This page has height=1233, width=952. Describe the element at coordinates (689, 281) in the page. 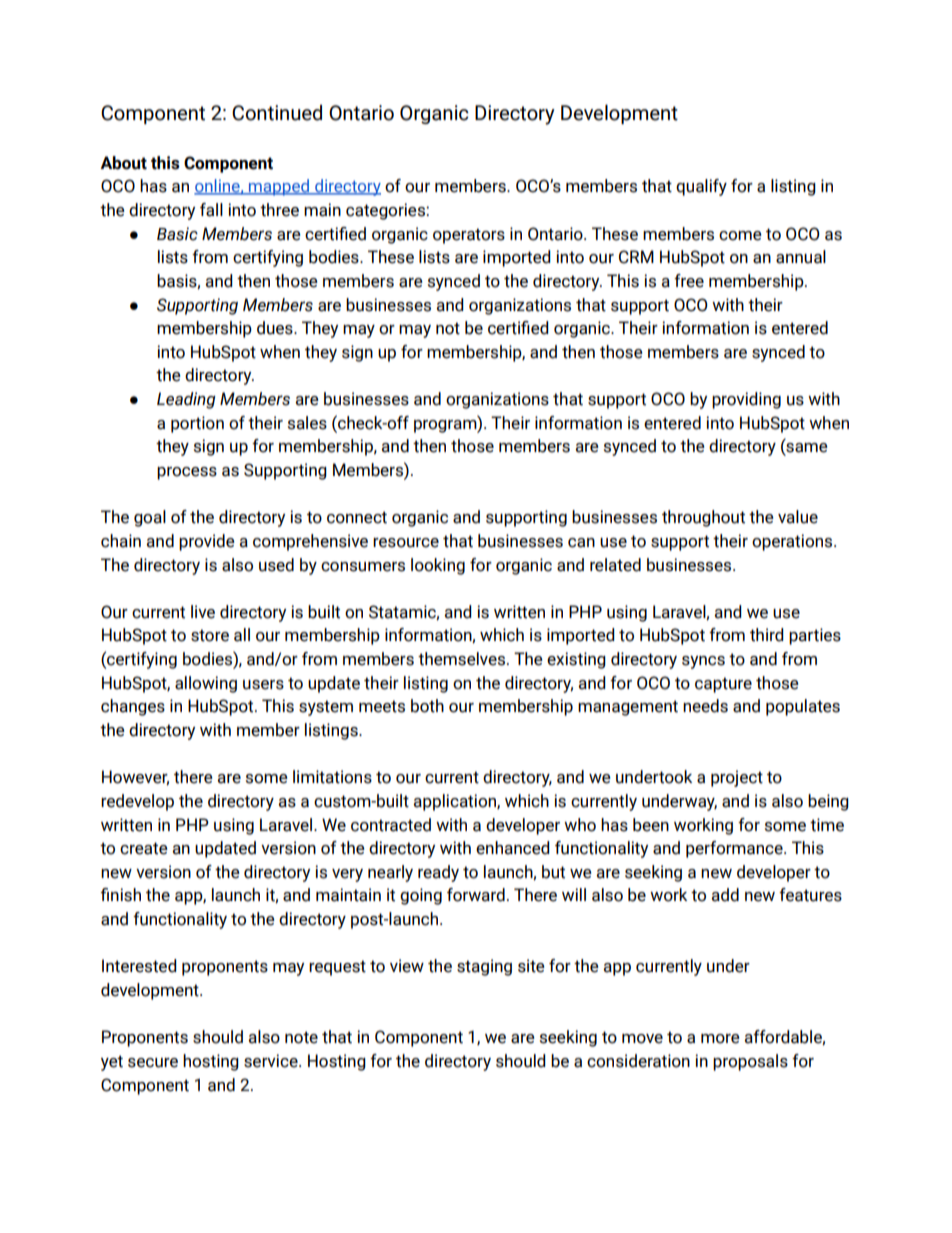

I see `free` at that location.
